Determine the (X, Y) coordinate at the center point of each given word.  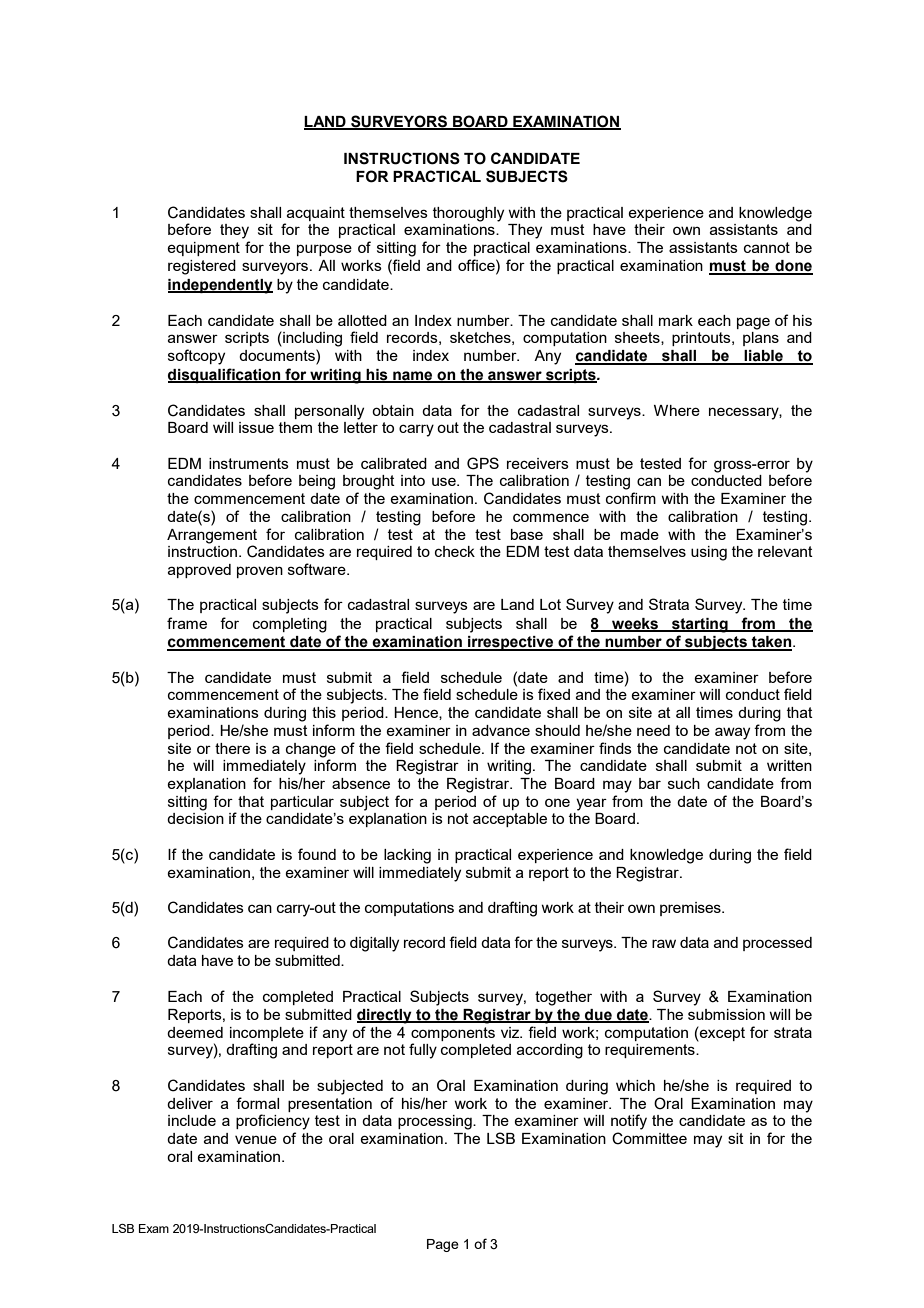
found (317, 854)
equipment (203, 249)
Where (677, 410)
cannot (767, 247)
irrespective (511, 643)
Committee (649, 1138)
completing (290, 625)
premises (691, 909)
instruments (249, 463)
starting (700, 625)
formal (257, 1103)
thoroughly (468, 214)
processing (436, 1122)
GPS (483, 463)
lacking (407, 856)
